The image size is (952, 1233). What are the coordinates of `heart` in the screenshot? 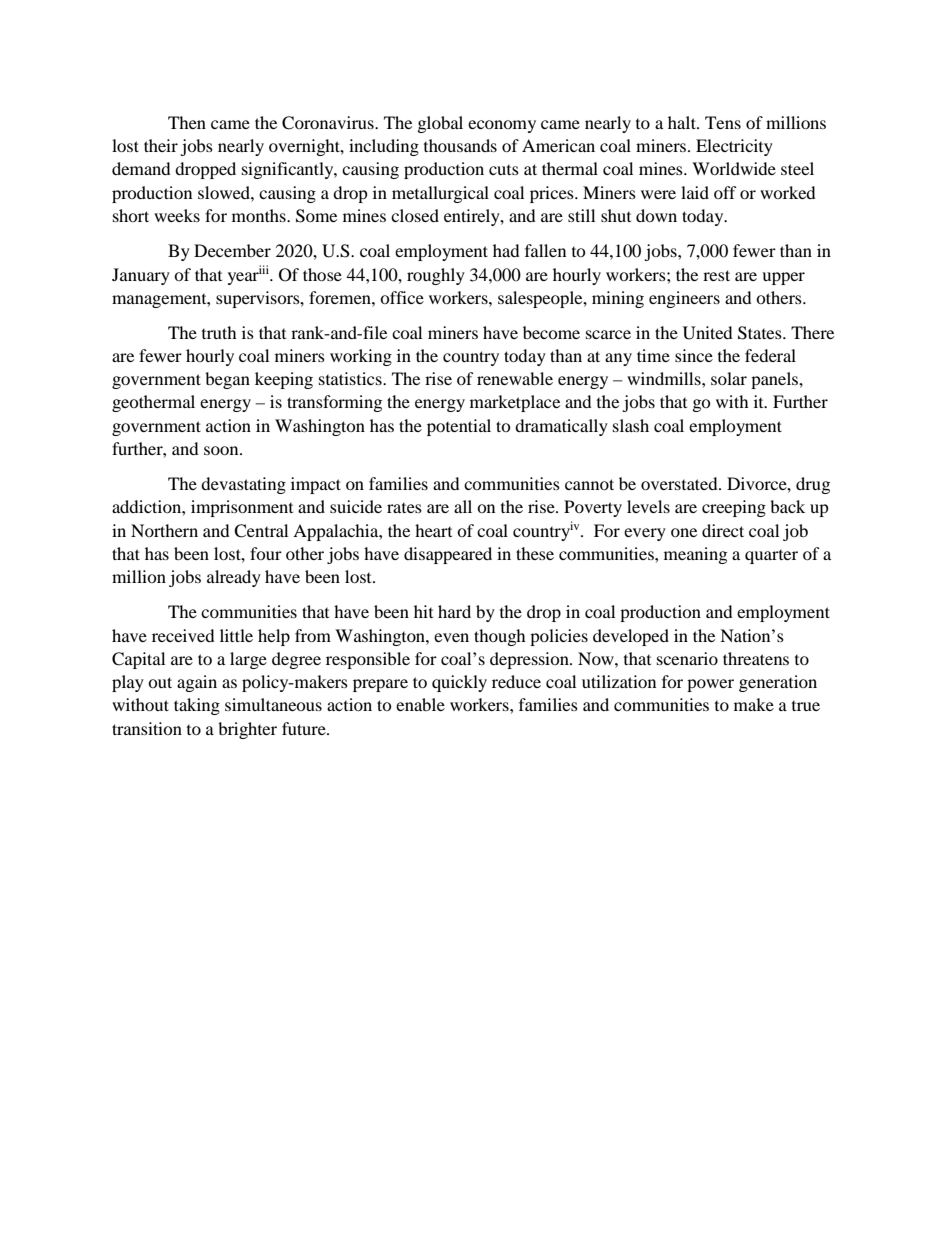 It's located at (433, 530).
